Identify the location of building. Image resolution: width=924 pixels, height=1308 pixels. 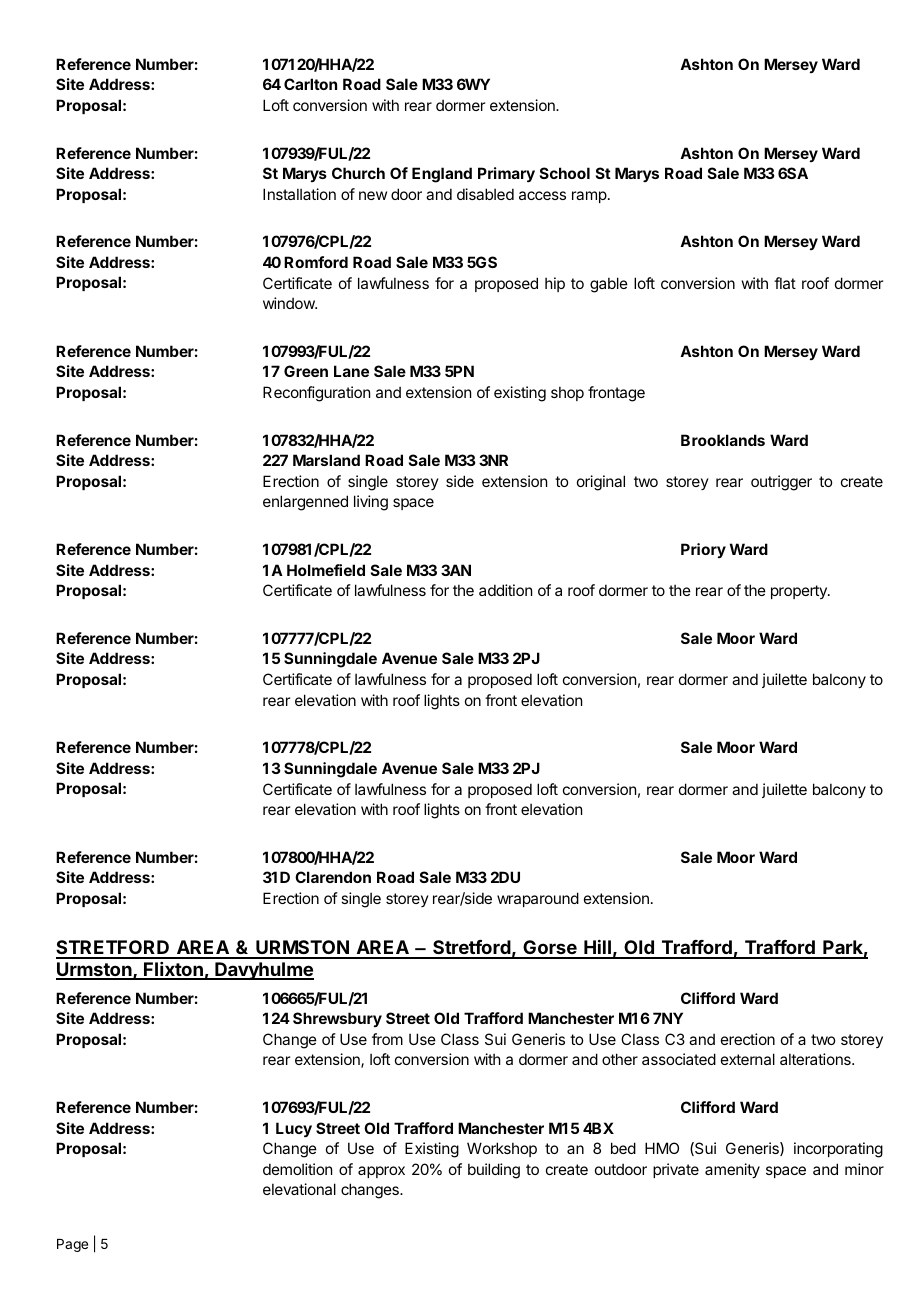
(494, 1171).
